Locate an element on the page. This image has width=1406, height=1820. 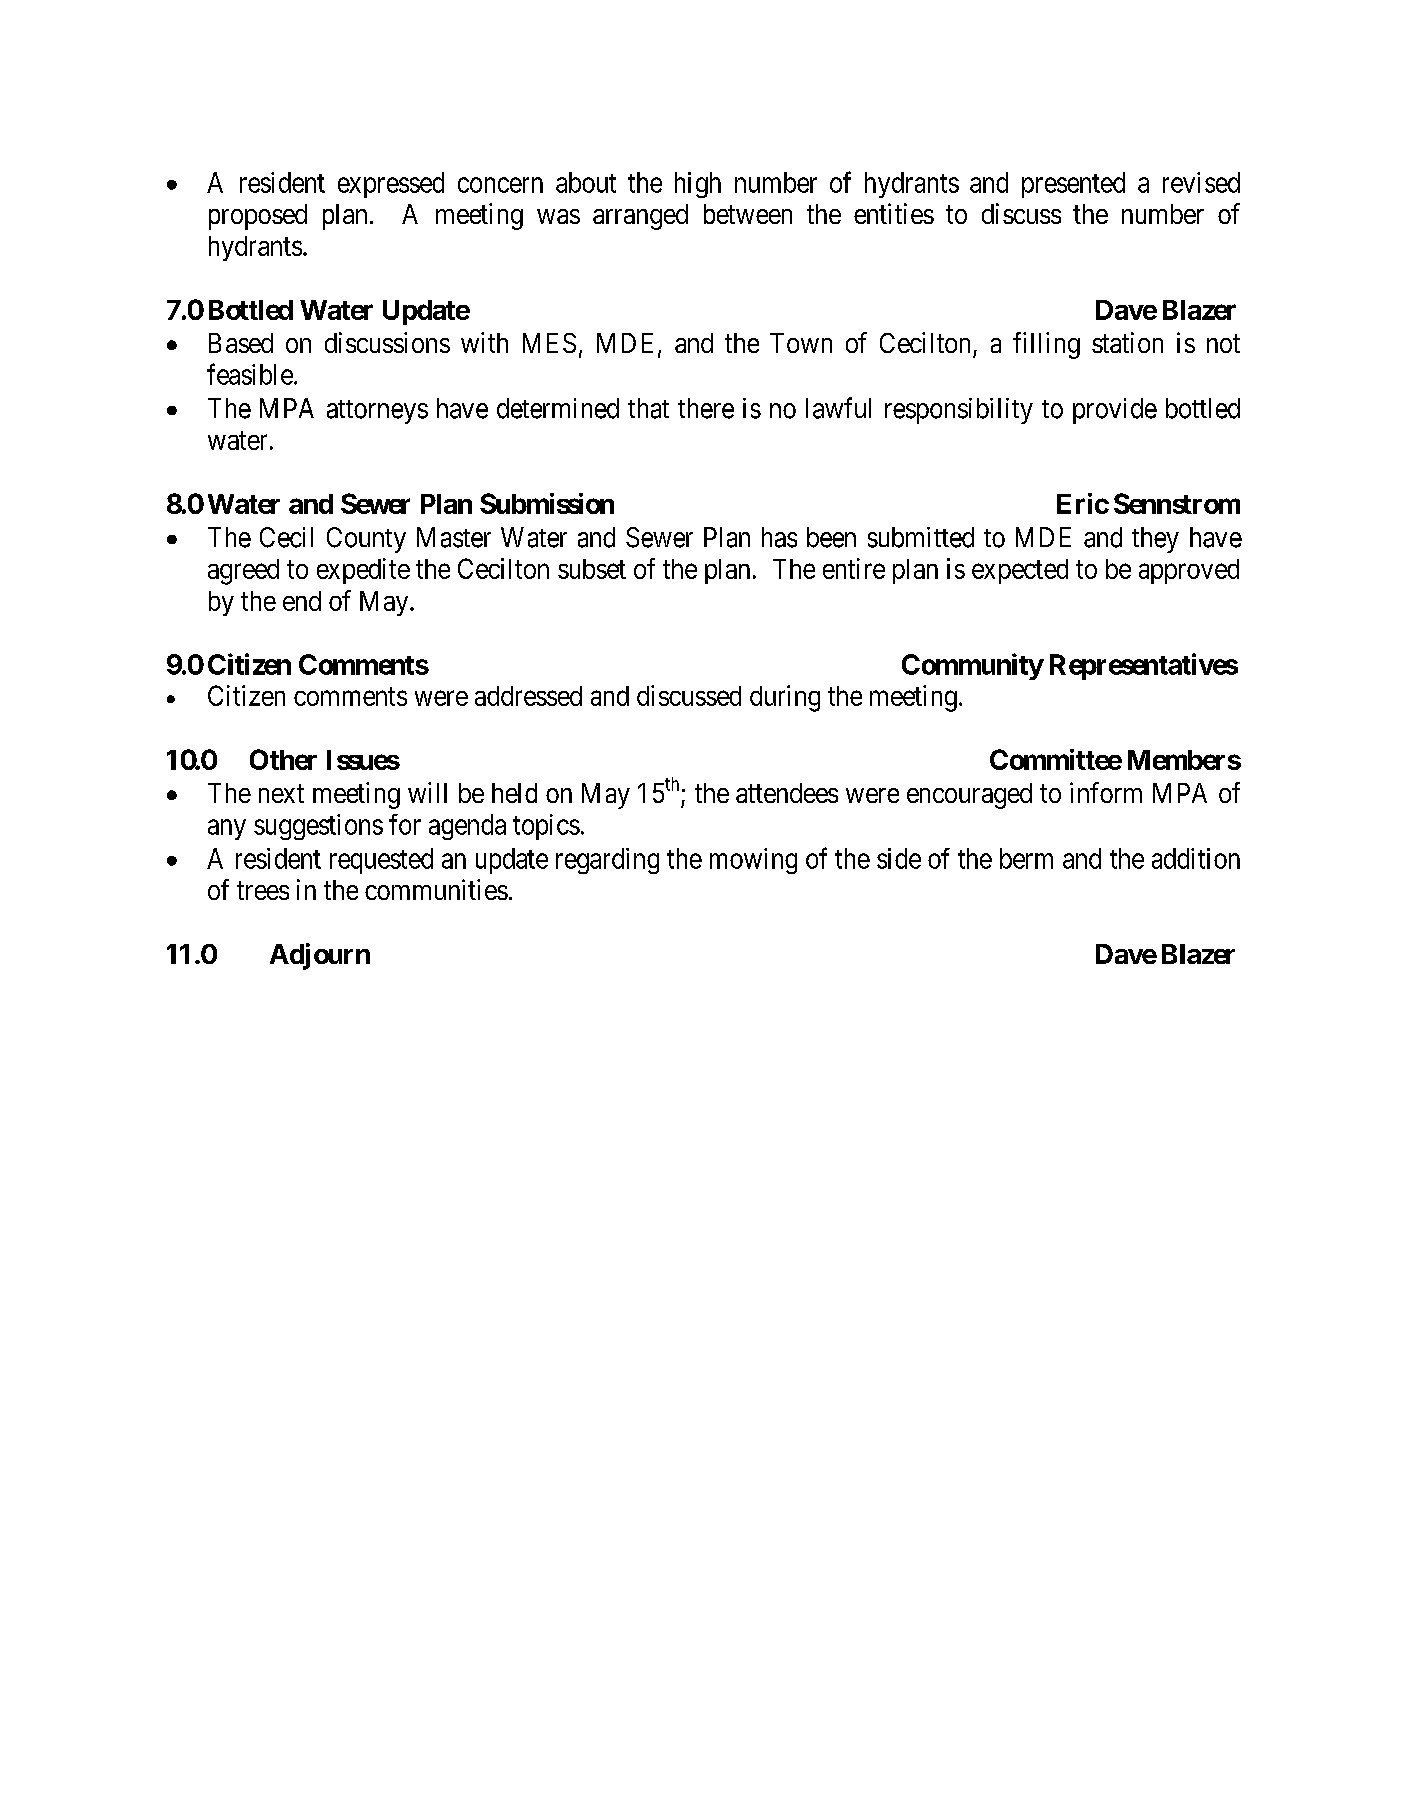
entire is located at coordinates (854, 568).
